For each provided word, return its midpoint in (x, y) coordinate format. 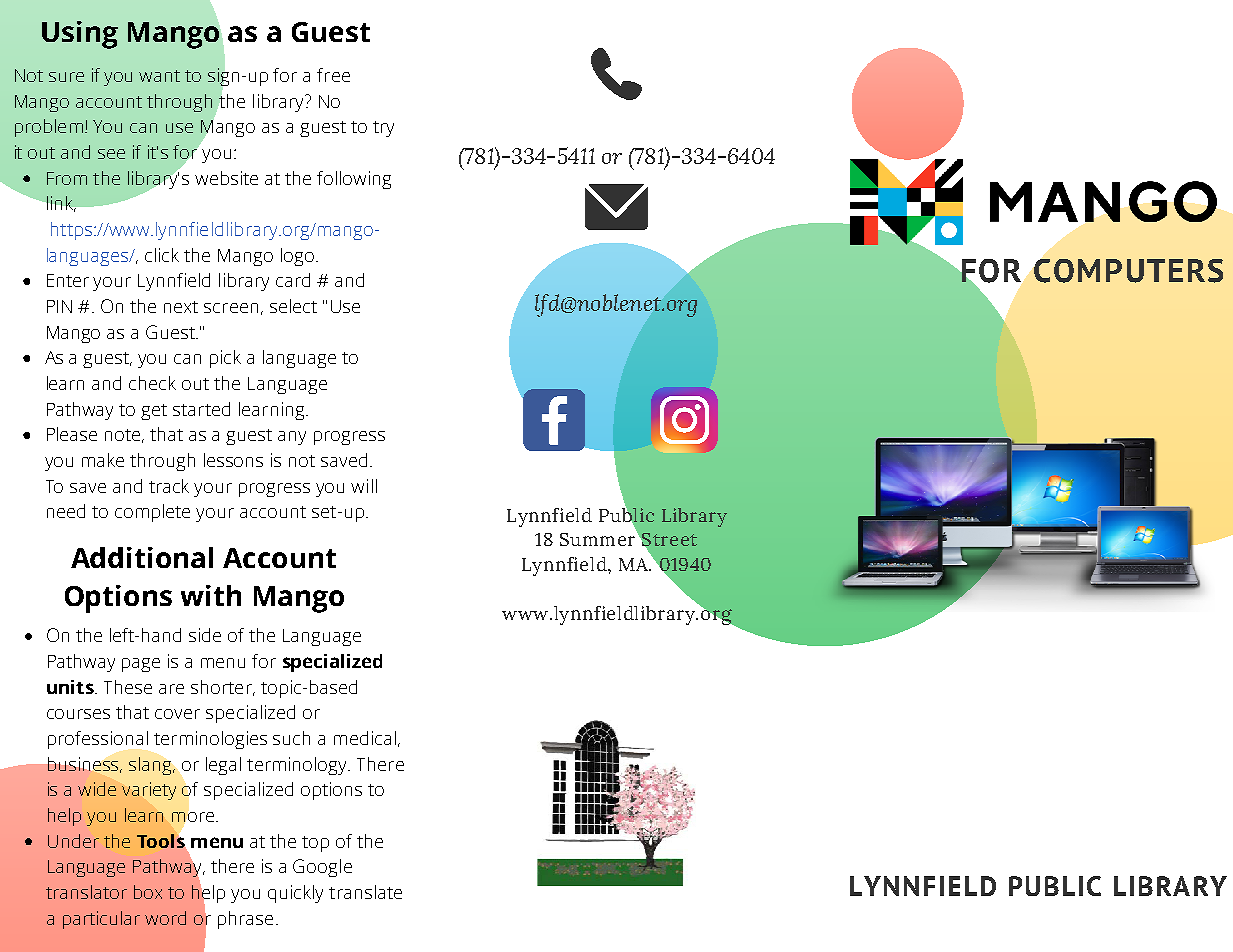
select (293, 306)
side (205, 635)
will (364, 486)
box (148, 892)
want (159, 76)
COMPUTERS (1128, 271)
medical (365, 738)
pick (225, 359)
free (333, 75)
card (293, 280)
